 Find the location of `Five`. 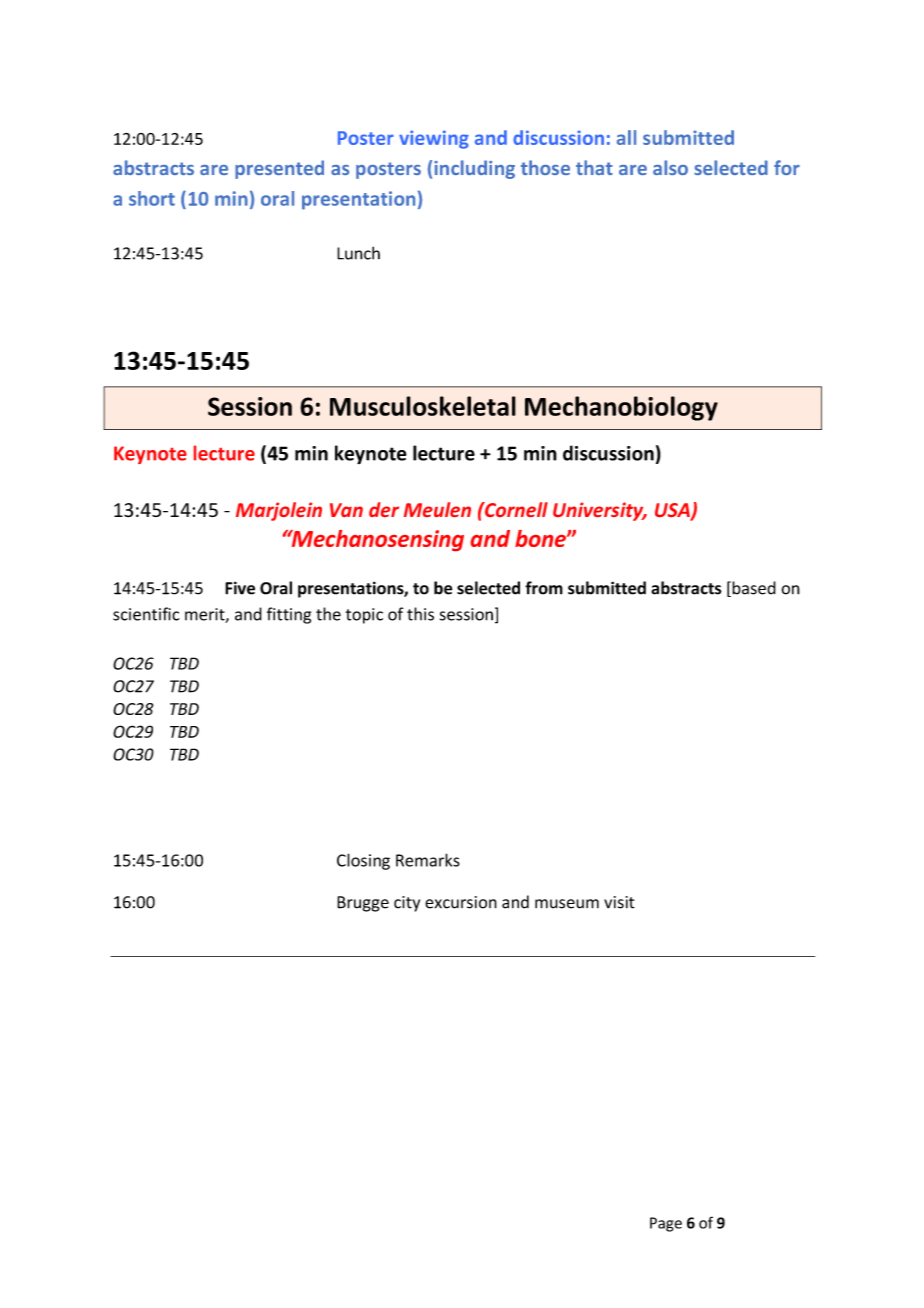

Five is located at coordinates (240, 588).
